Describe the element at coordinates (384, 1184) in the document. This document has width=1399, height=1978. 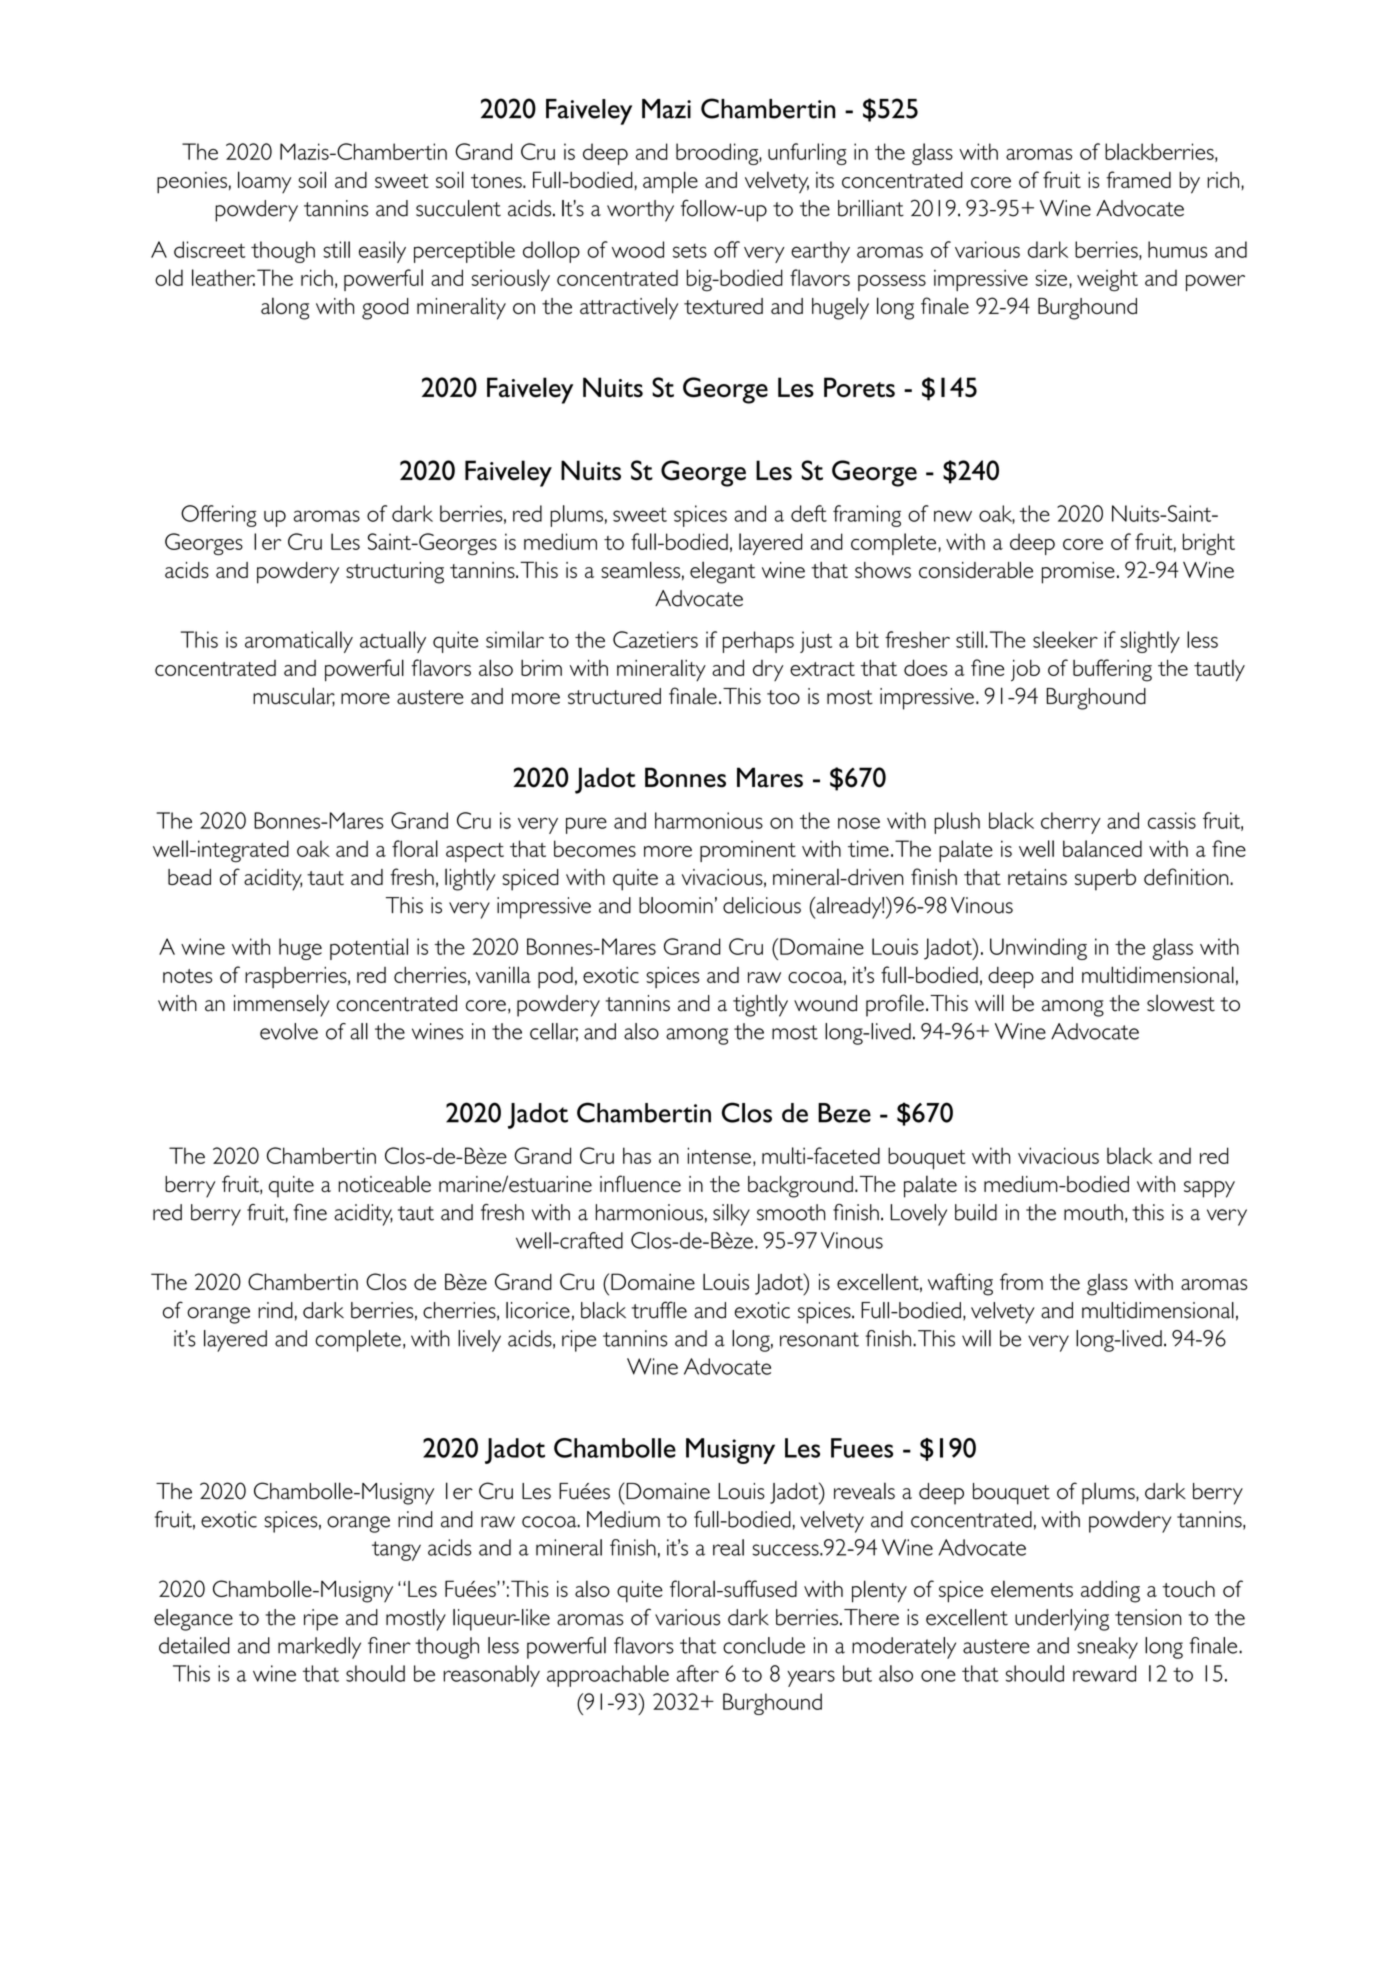
I see `noticeable` at that location.
